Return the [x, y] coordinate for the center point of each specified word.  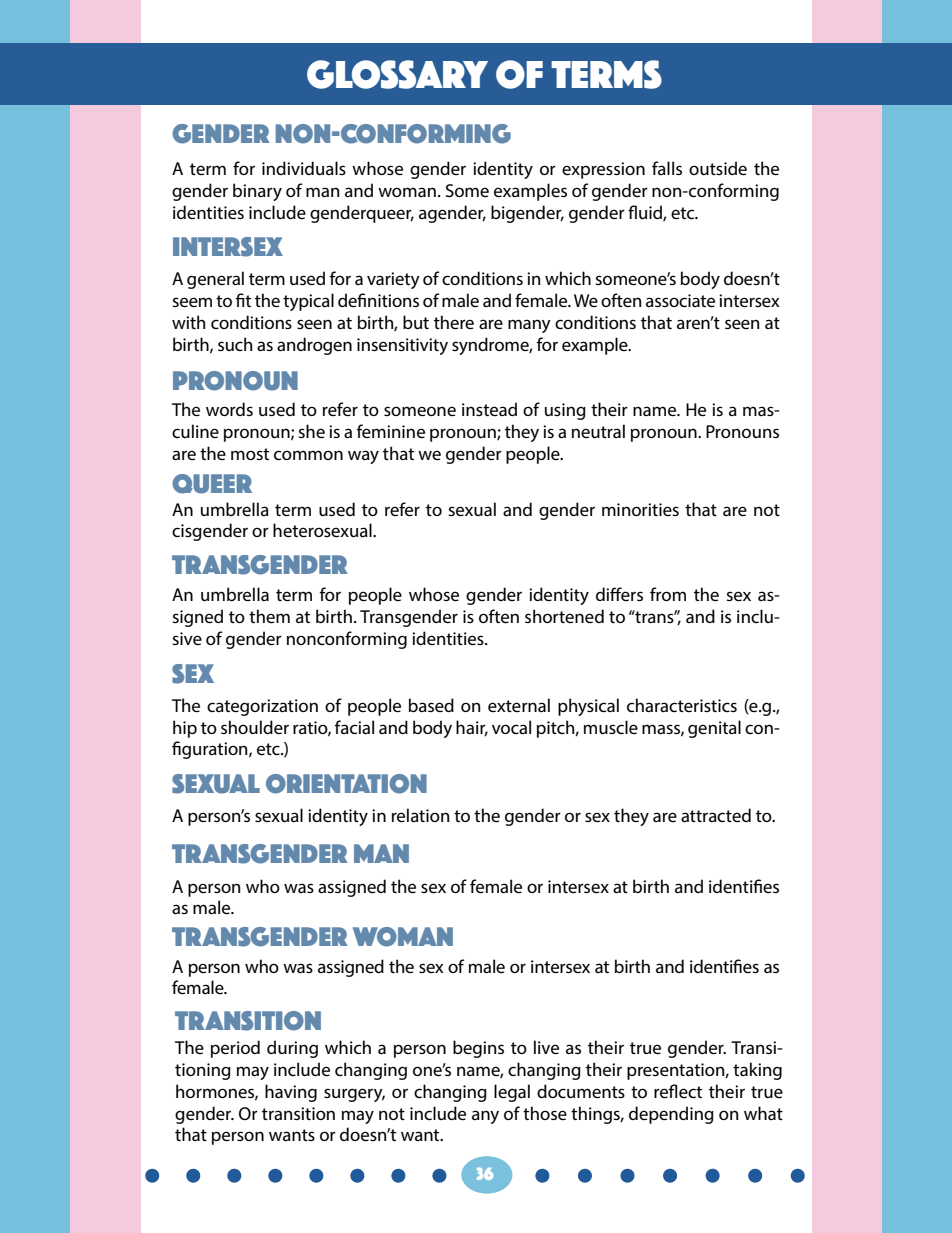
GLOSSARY [397, 74]
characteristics [682, 705]
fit [243, 300]
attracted [716, 815]
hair [472, 728]
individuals [304, 168]
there [454, 322]
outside [718, 168]
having [291, 1093]
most [250, 454]
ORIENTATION [346, 784]
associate [680, 300]
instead [489, 409]
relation [420, 815]
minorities [640, 509]
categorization [262, 707]
